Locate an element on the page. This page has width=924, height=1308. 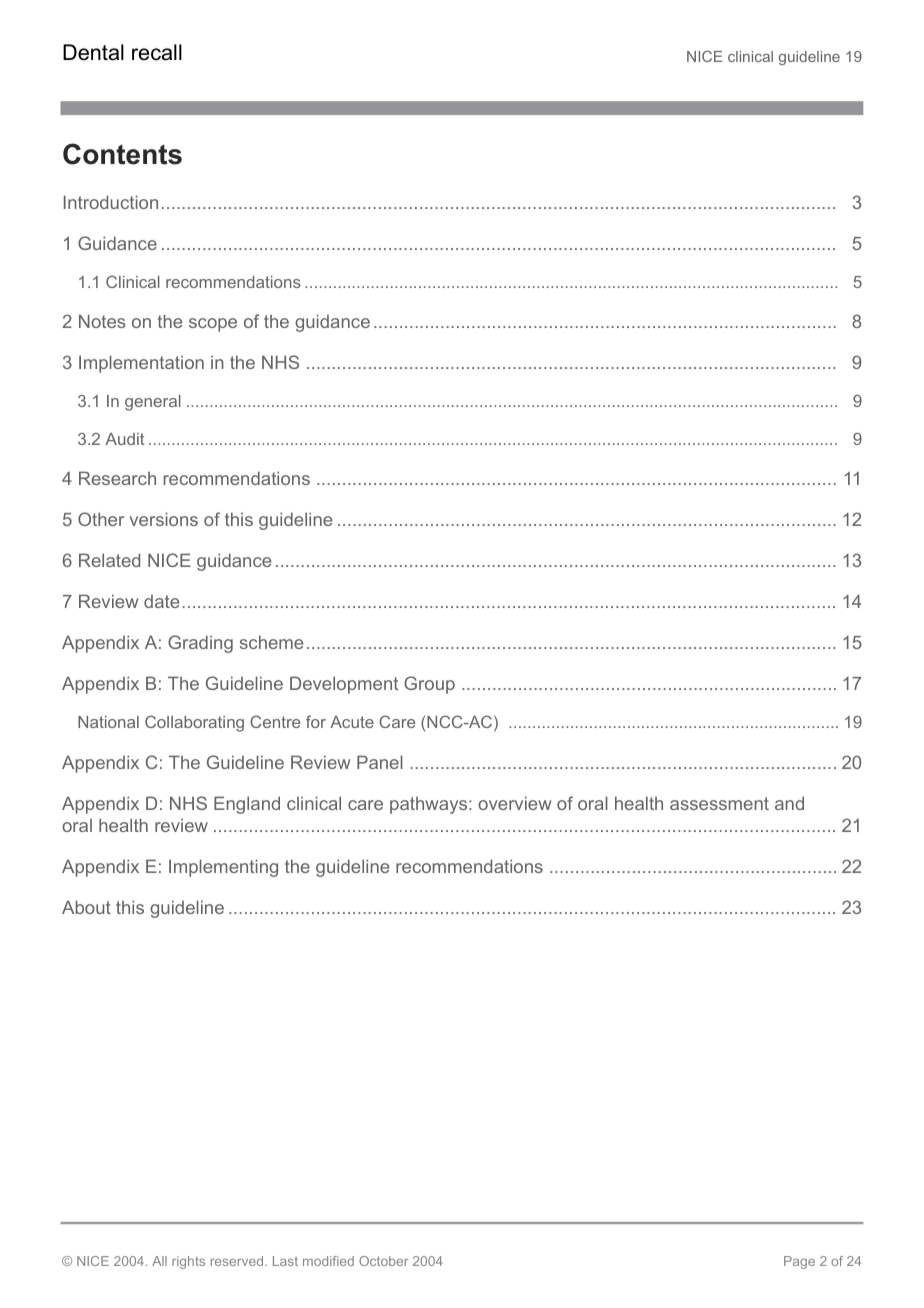
recall is located at coordinates (157, 52).
